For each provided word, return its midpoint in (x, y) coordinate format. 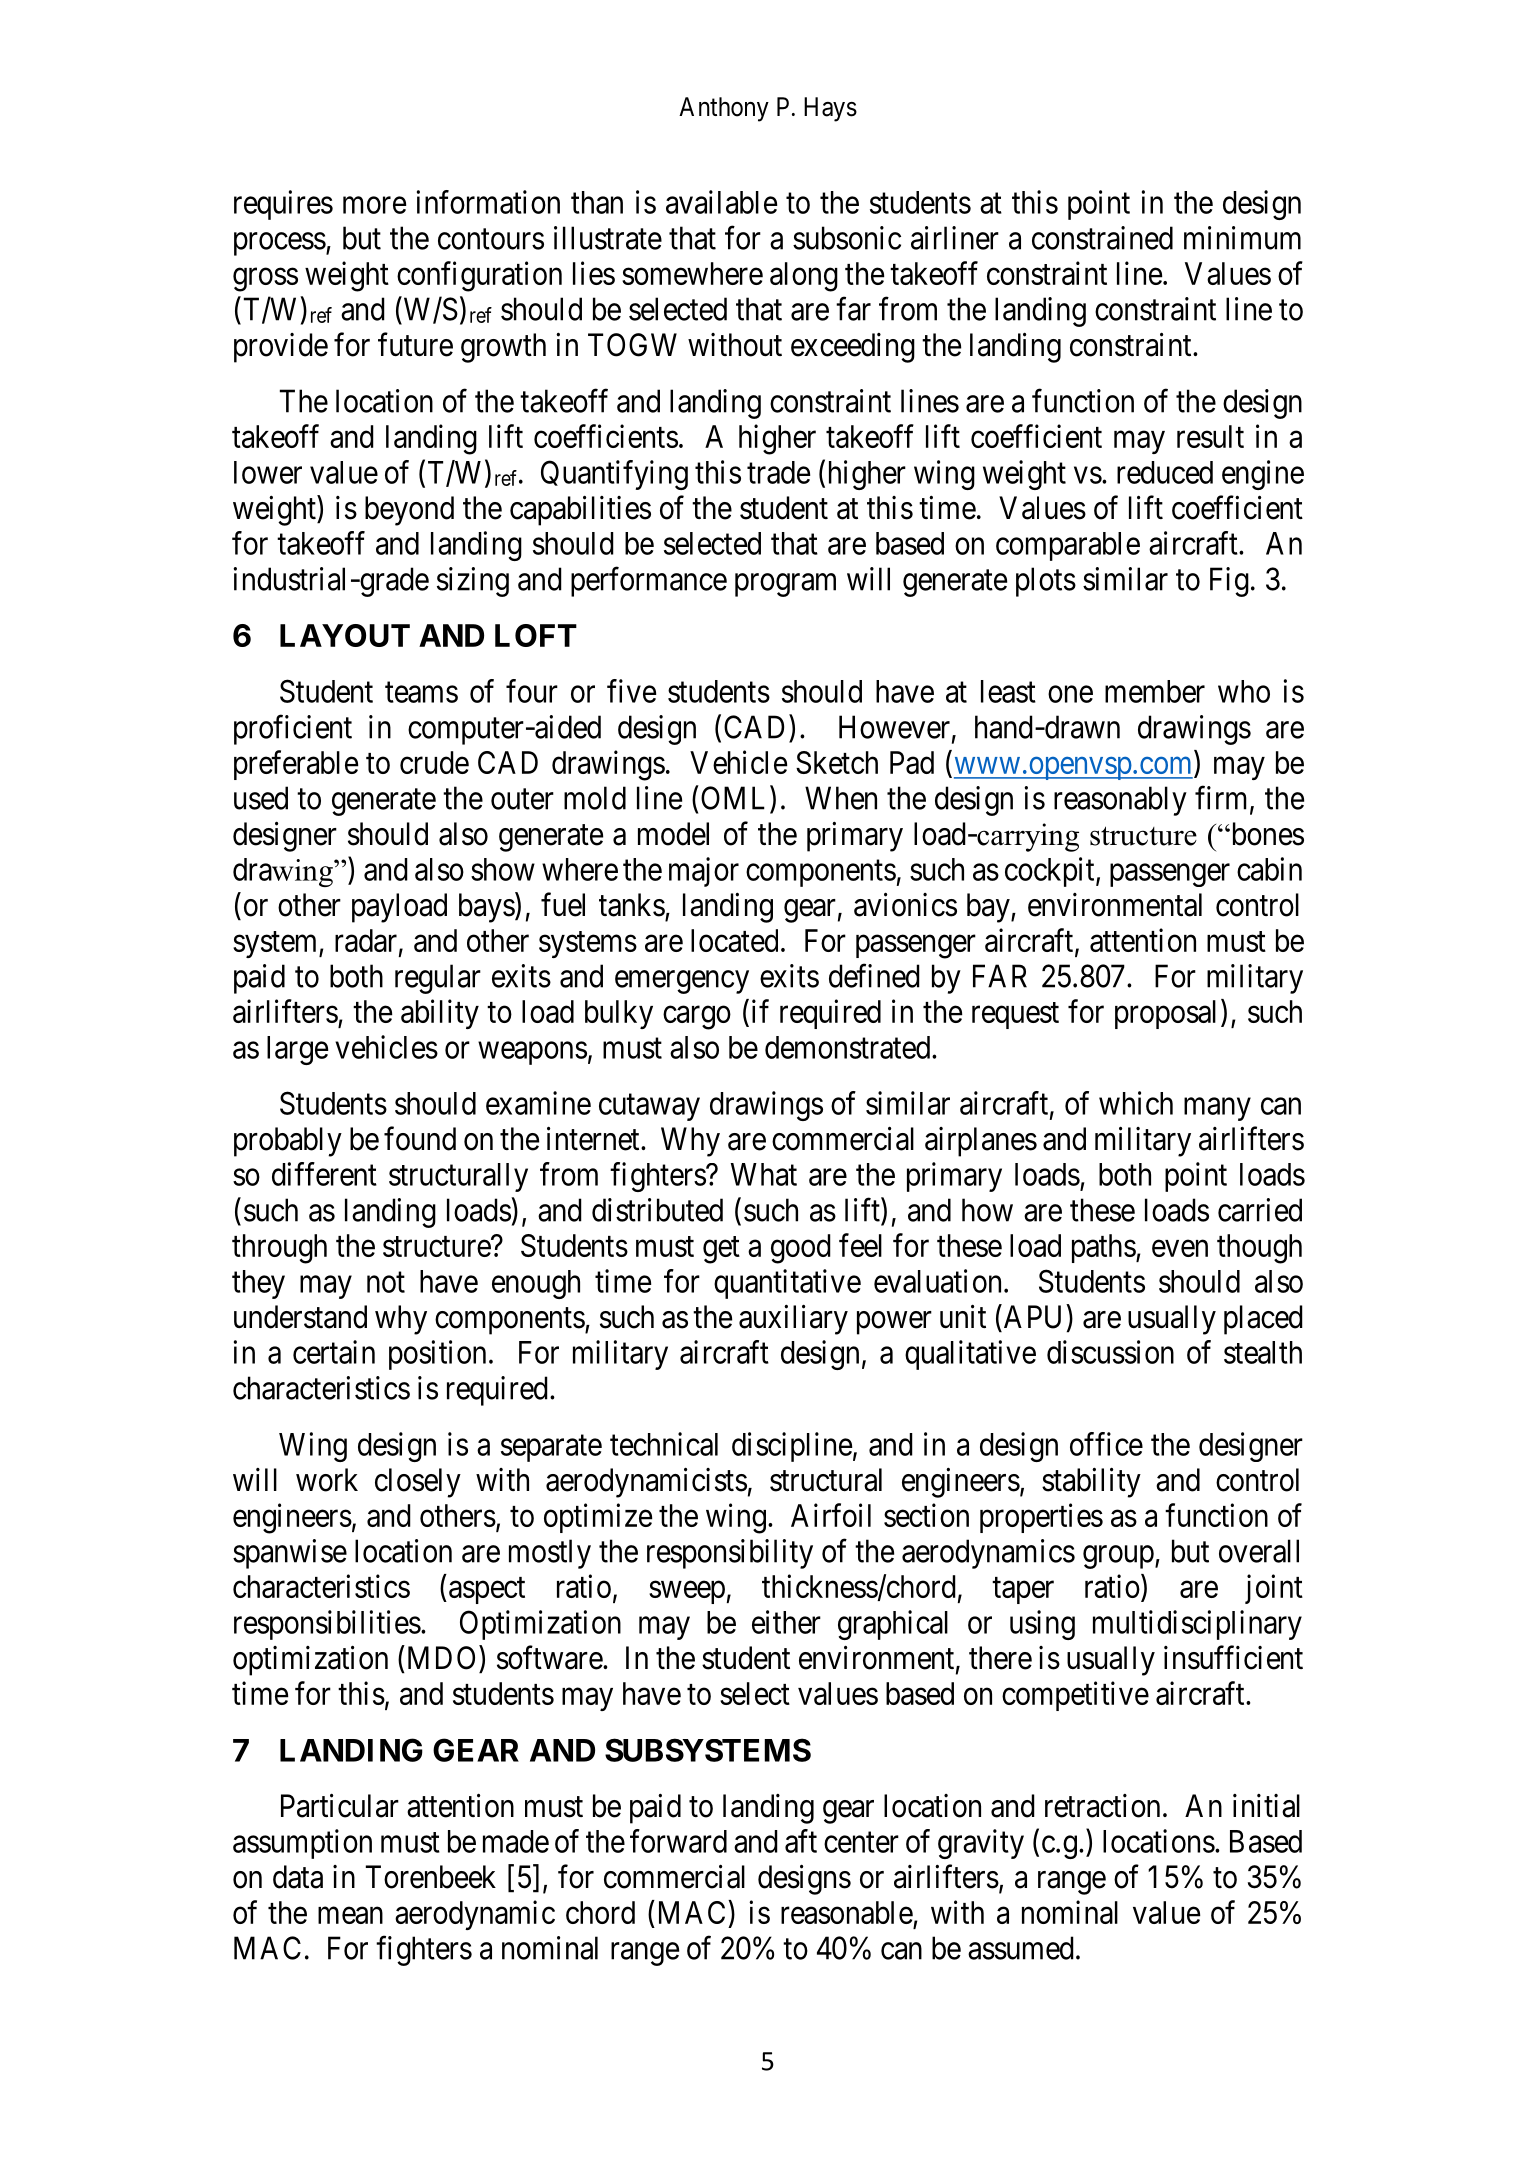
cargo (697, 1018)
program (785, 585)
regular (438, 979)
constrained (1102, 238)
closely (418, 1483)
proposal (1165, 1014)
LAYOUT (345, 635)
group (1118, 1557)
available (721, 202)
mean (350, 1915)
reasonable (847, 1912)
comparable (1068, 546)
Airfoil (831, 1515)
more (374, 205)
